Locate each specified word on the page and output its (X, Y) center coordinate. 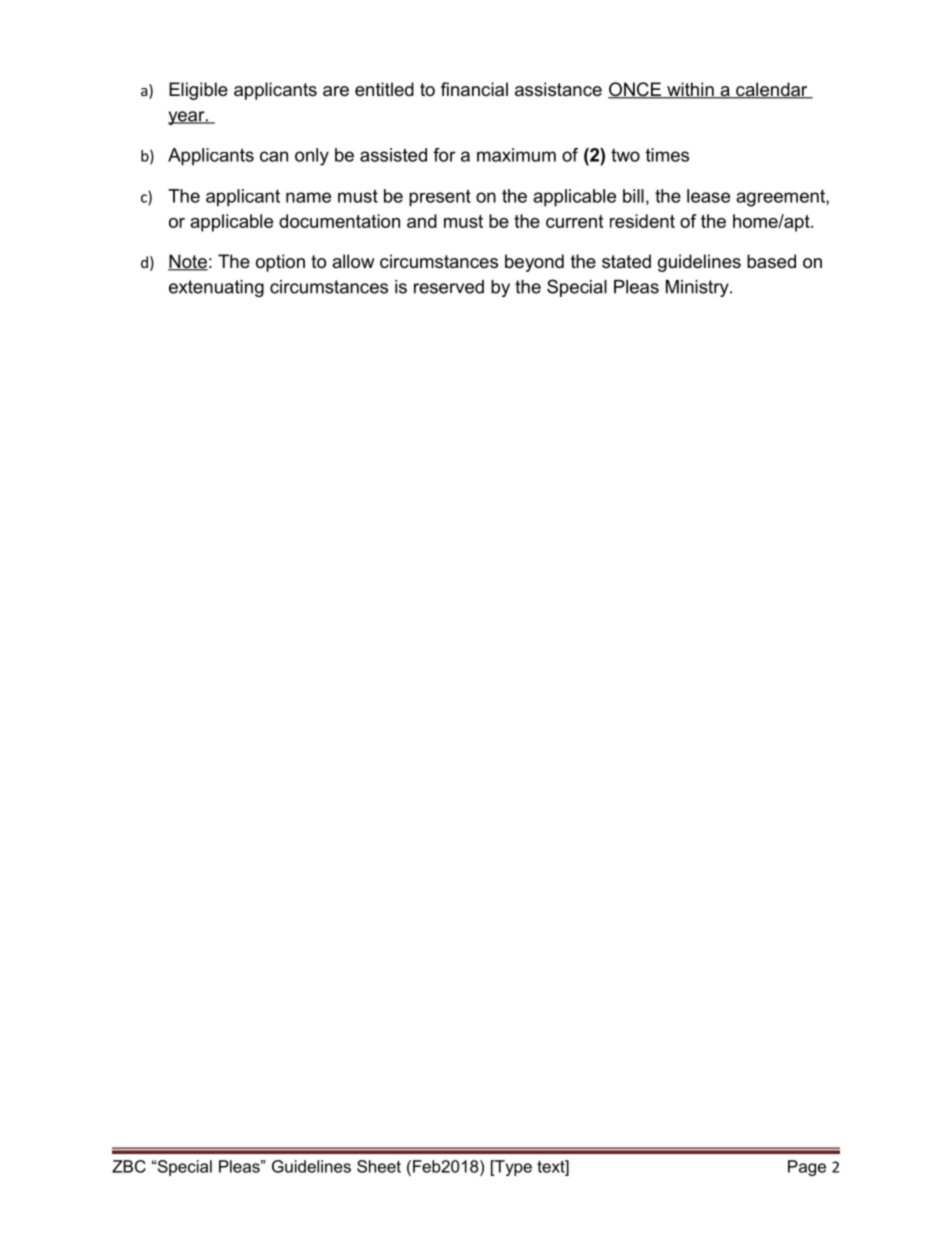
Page (807, 1168)
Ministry (698, 288)
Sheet (379, 1166)
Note (188, 262)
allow (353, 261)
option (280, 263)
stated (626, 261)
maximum (516, 155)
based (771, 261)
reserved (449, 287)
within (690, 90)
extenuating (216, 288)
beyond (534, 263)
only (312, 157)
